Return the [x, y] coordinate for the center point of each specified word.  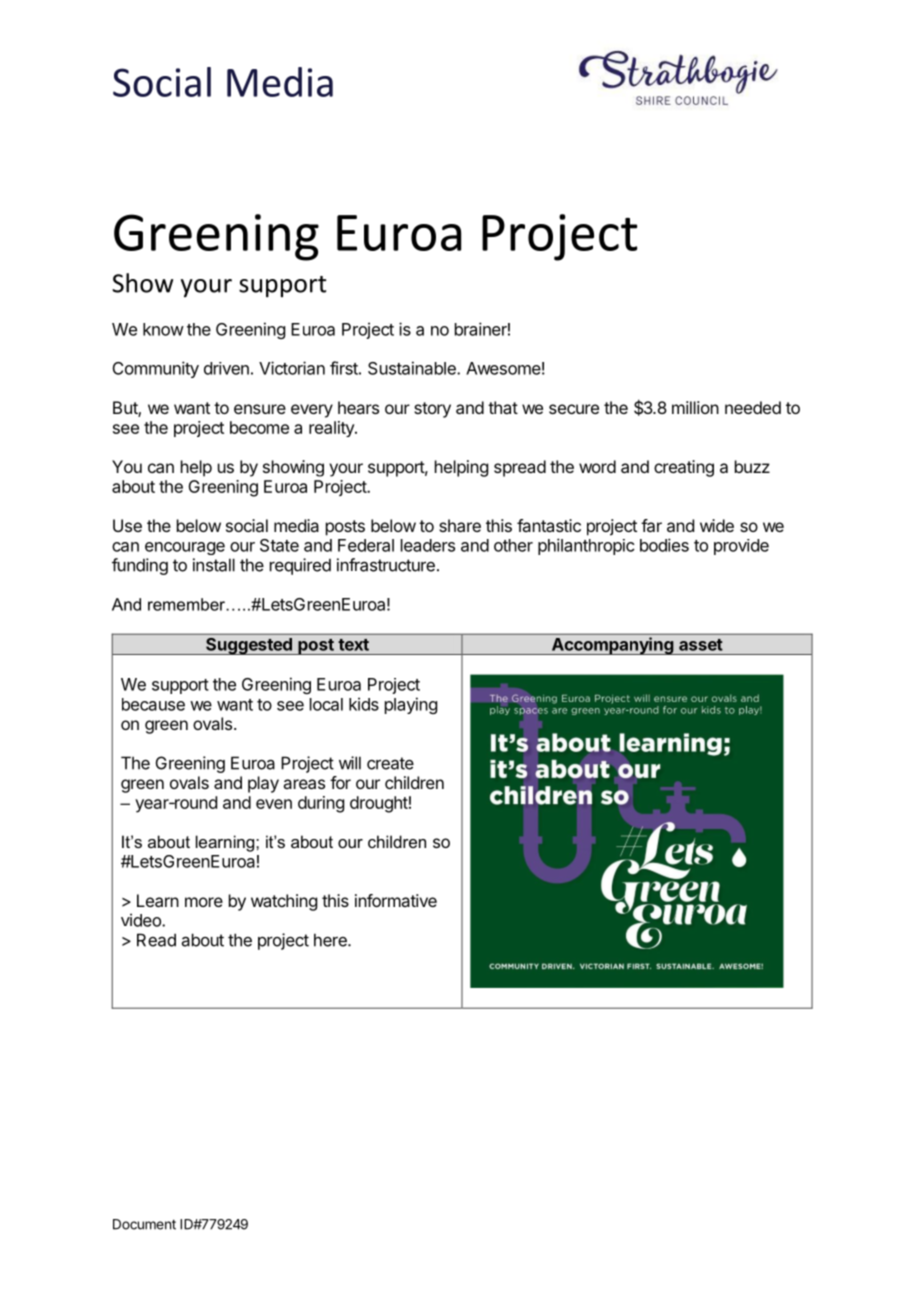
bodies [664, 545]
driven [226, 368]
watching [284, 902]
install [214, 565]
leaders [428, 545]
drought [379, 804]
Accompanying [612, 646]
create [390, 763]
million [695, 407]
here [331, 940]
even [274, 804]
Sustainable [413, 368]
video [142, 920]
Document [144, 1224]
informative [396, 900]
